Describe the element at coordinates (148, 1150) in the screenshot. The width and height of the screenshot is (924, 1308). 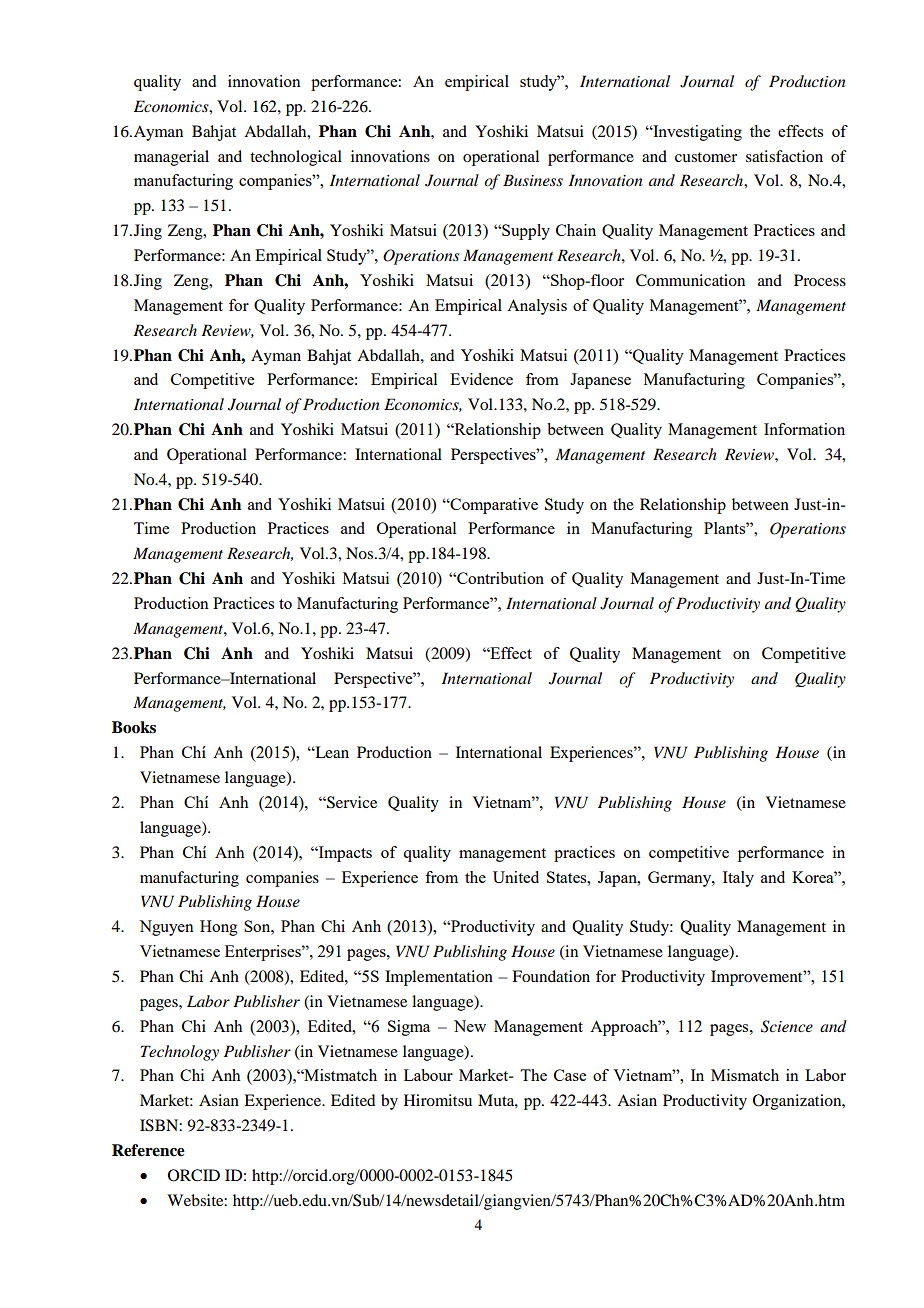
I see `Reference` at that location.
